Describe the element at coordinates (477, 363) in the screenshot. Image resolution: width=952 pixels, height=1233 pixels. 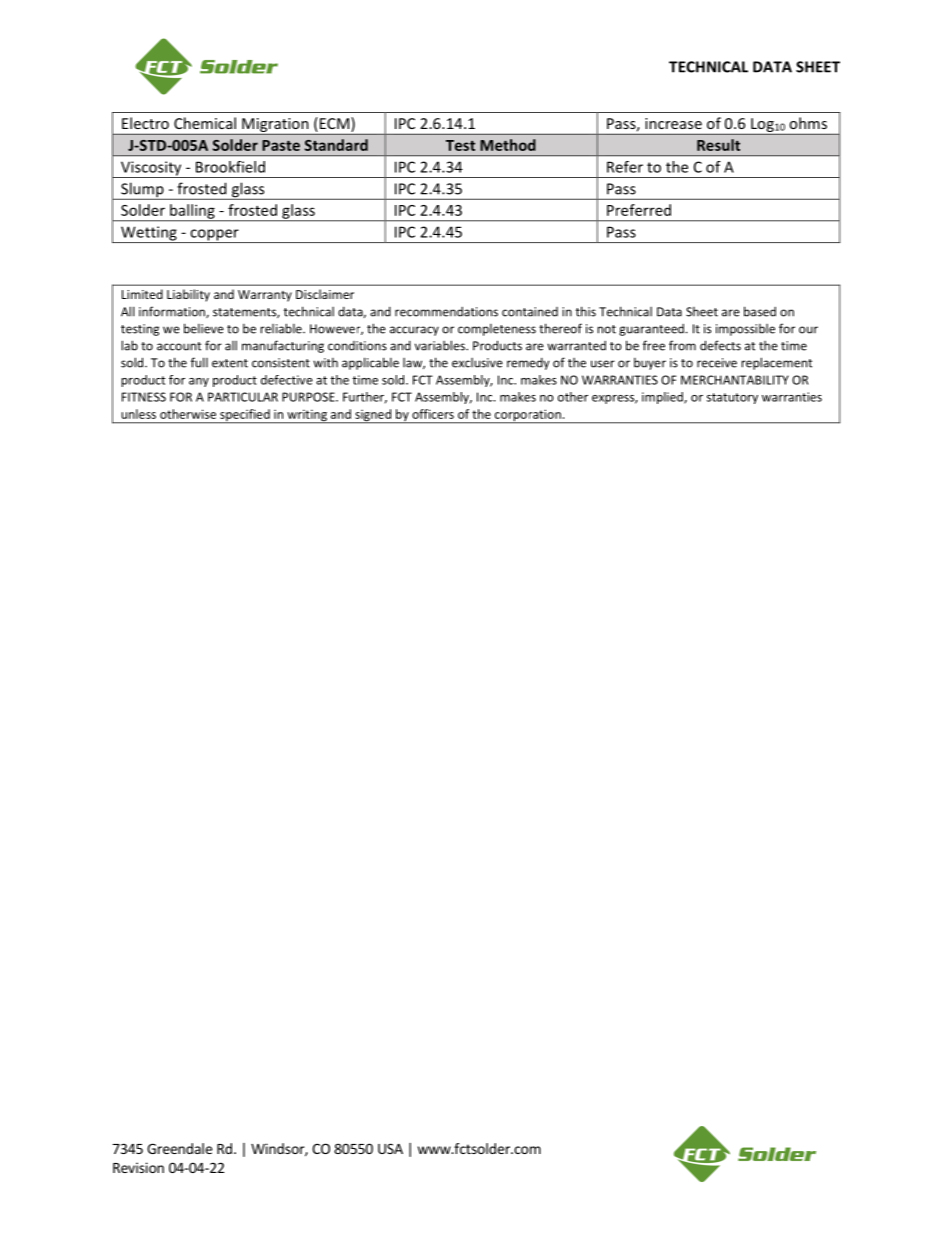
I see `exclusive` at that location.
